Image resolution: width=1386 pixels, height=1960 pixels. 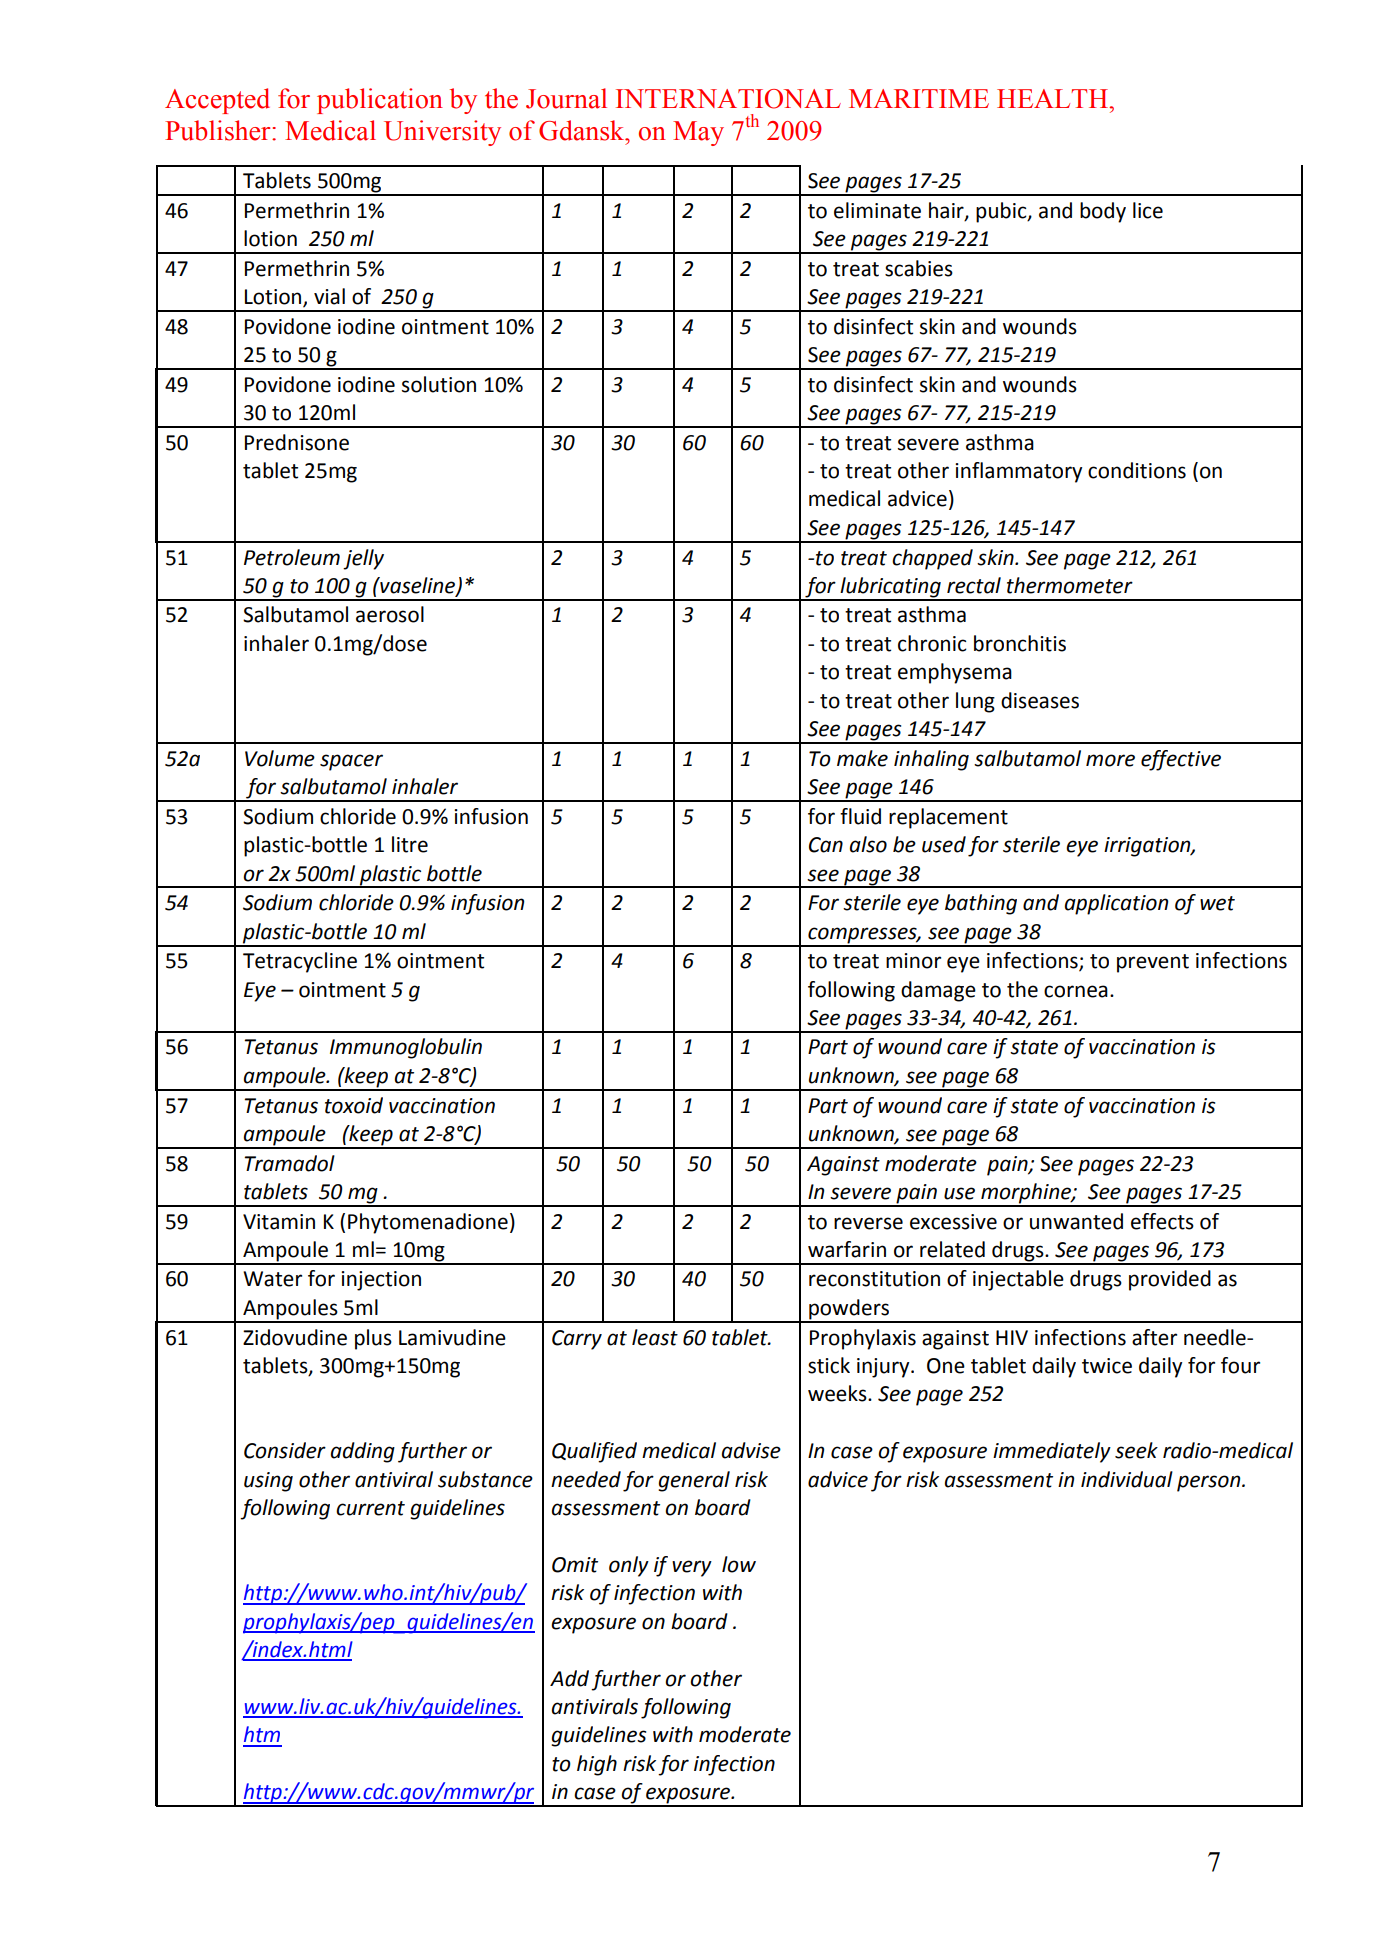 I want to click on chapped, so click(x=932, y=559).
